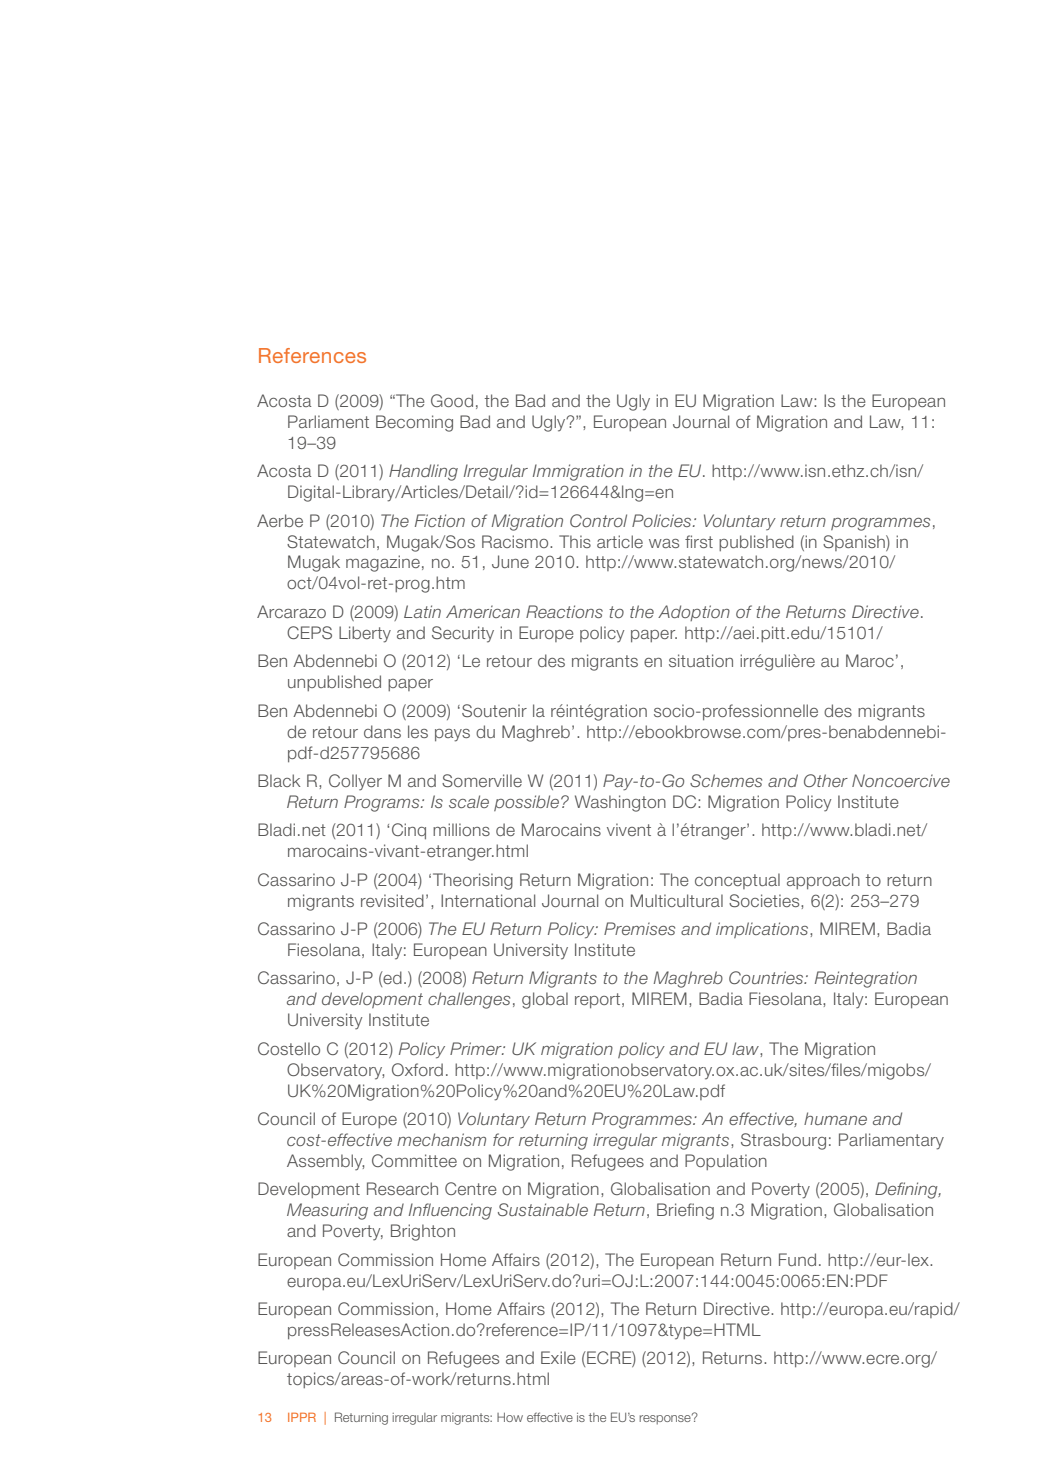 Image resolution: width=1040 pixels, height=1471 pixels. What do you see at coordinates (510, 1417) in the screenshot?
I see `How` at bounding box center [510, 1417].
